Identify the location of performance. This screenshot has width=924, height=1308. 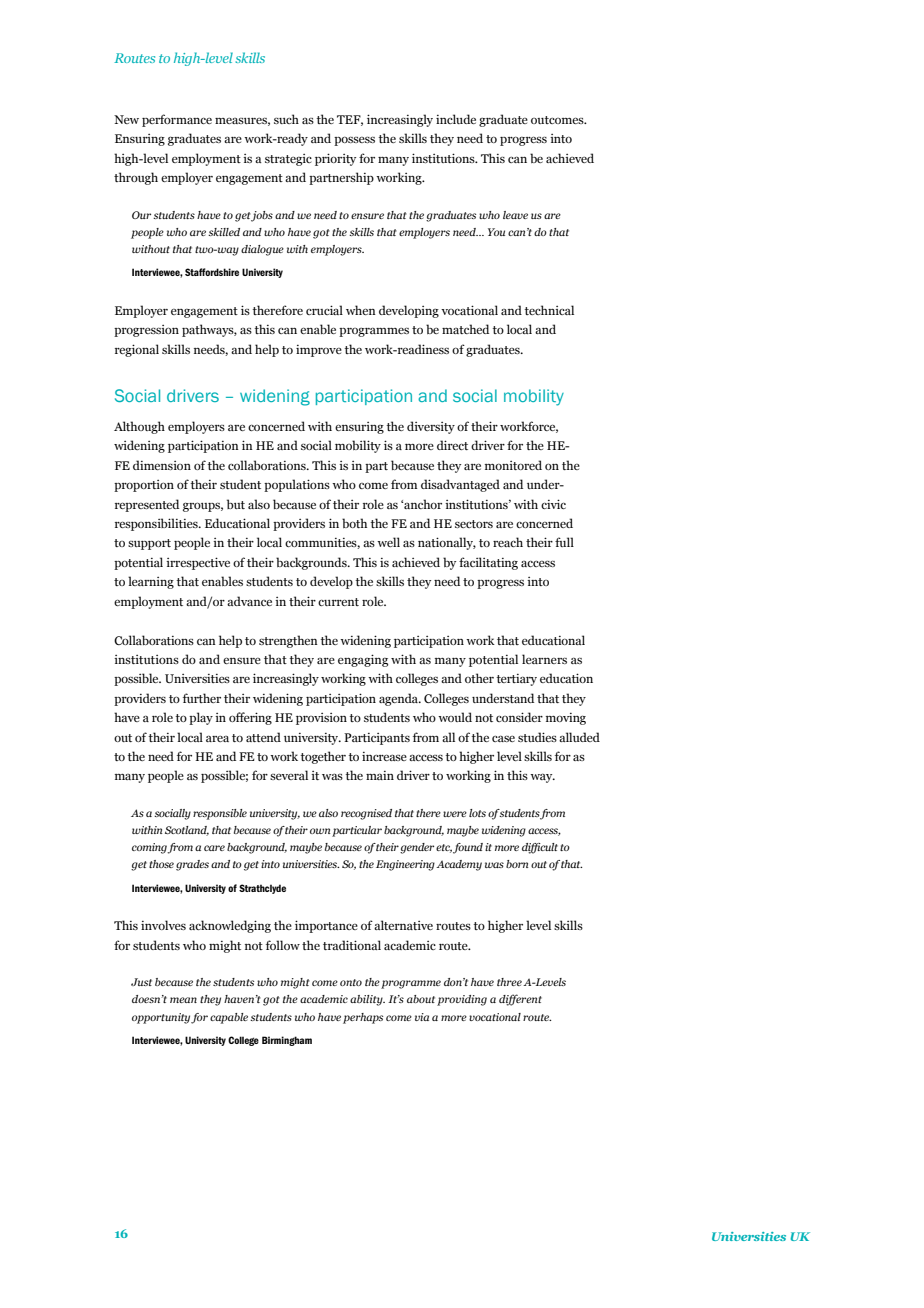
(177, 120).
